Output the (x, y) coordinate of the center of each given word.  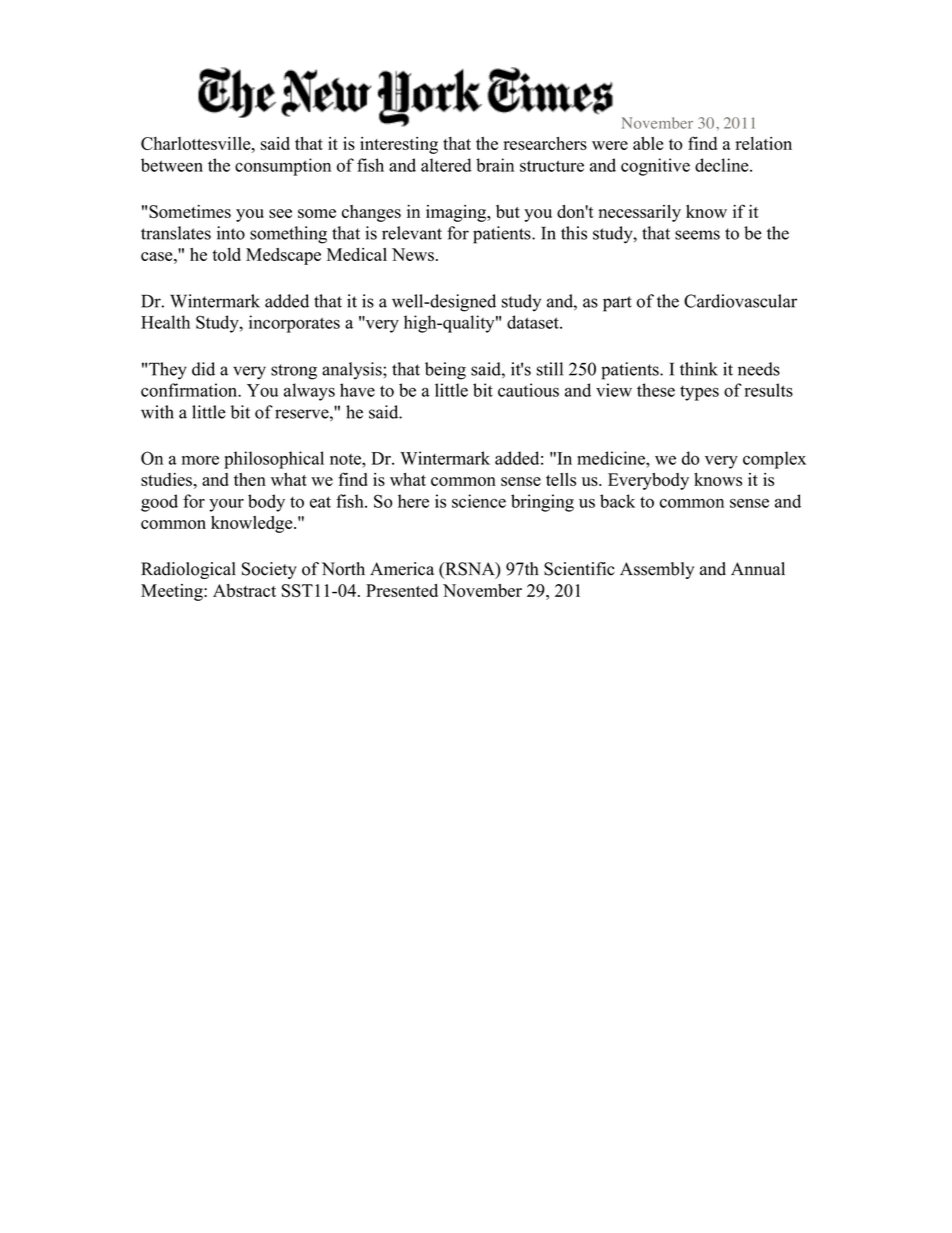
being (445, 371)
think (699, 369)
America (402, 569)
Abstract (244, 590)
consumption (283, 167)
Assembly (657, 570)
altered (446, 165)
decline (723, 165)
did (203, 369)
